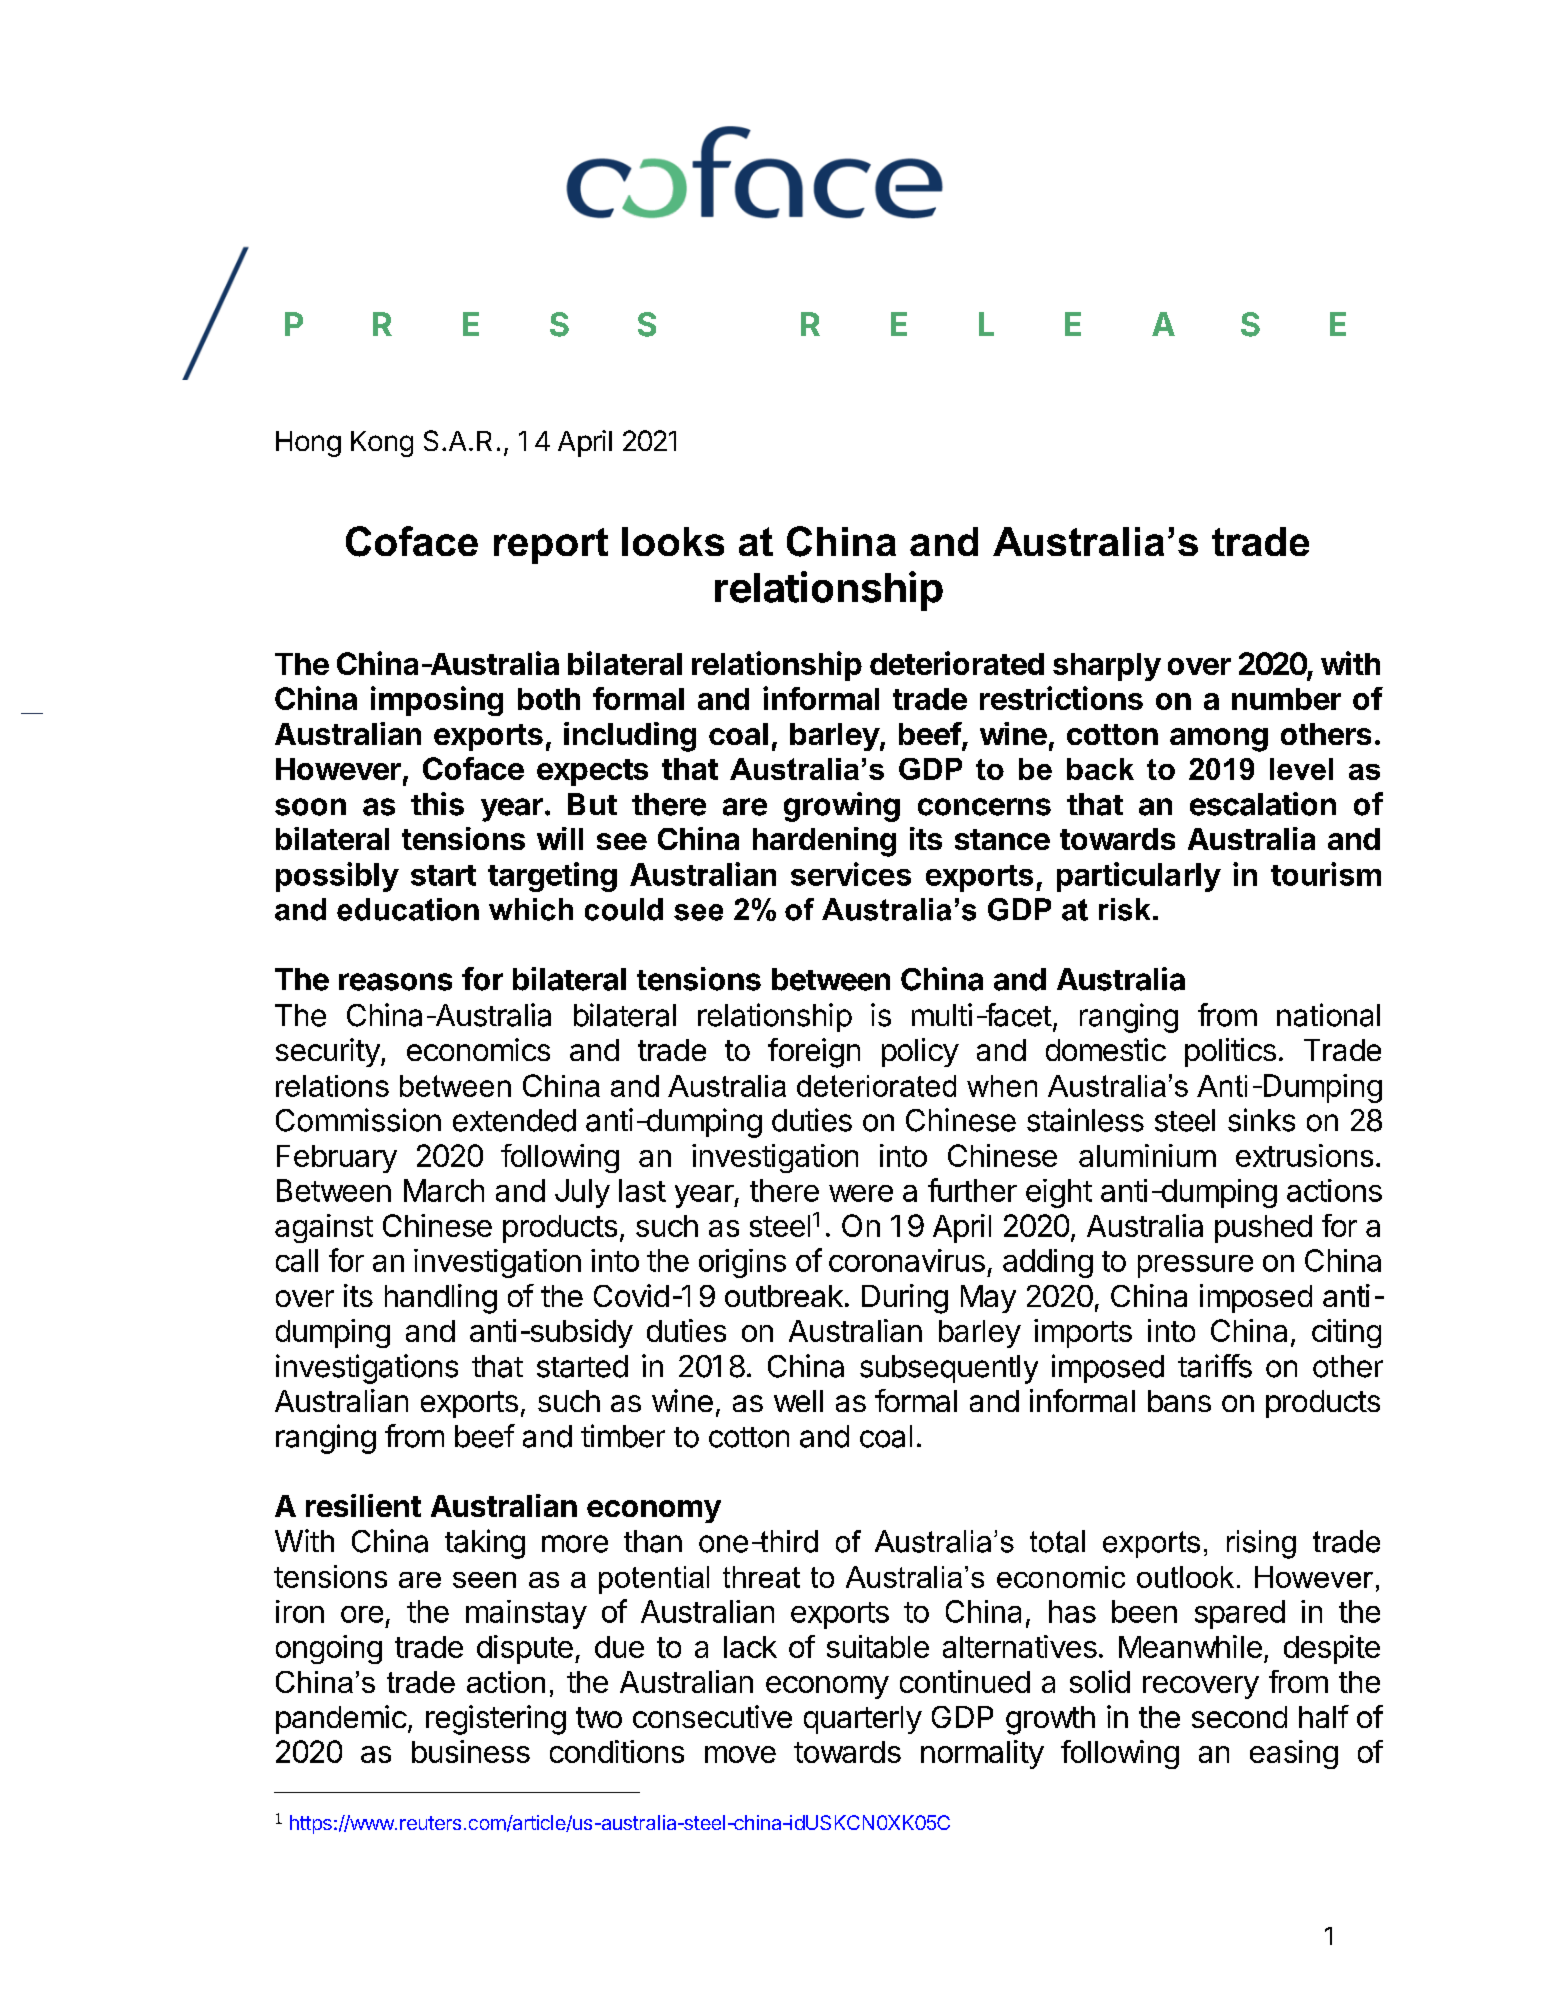 The image size is (1555, 2013). Describe the element at coordinates (395, 982) in the screenshot. I see `reasons` at that location.
